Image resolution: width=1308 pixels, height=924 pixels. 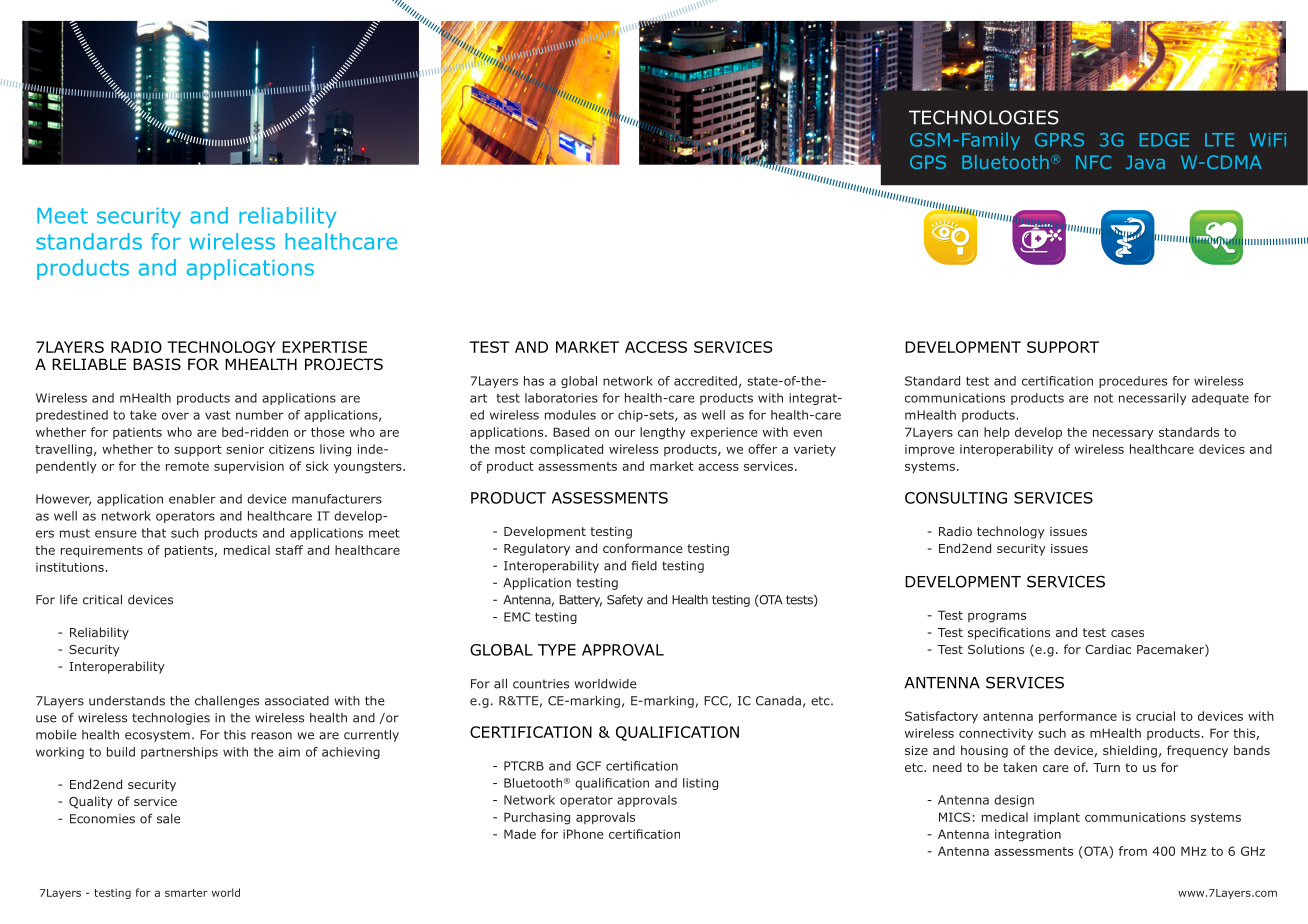 I want to click on Consulting, so click(x=956, y=498).
